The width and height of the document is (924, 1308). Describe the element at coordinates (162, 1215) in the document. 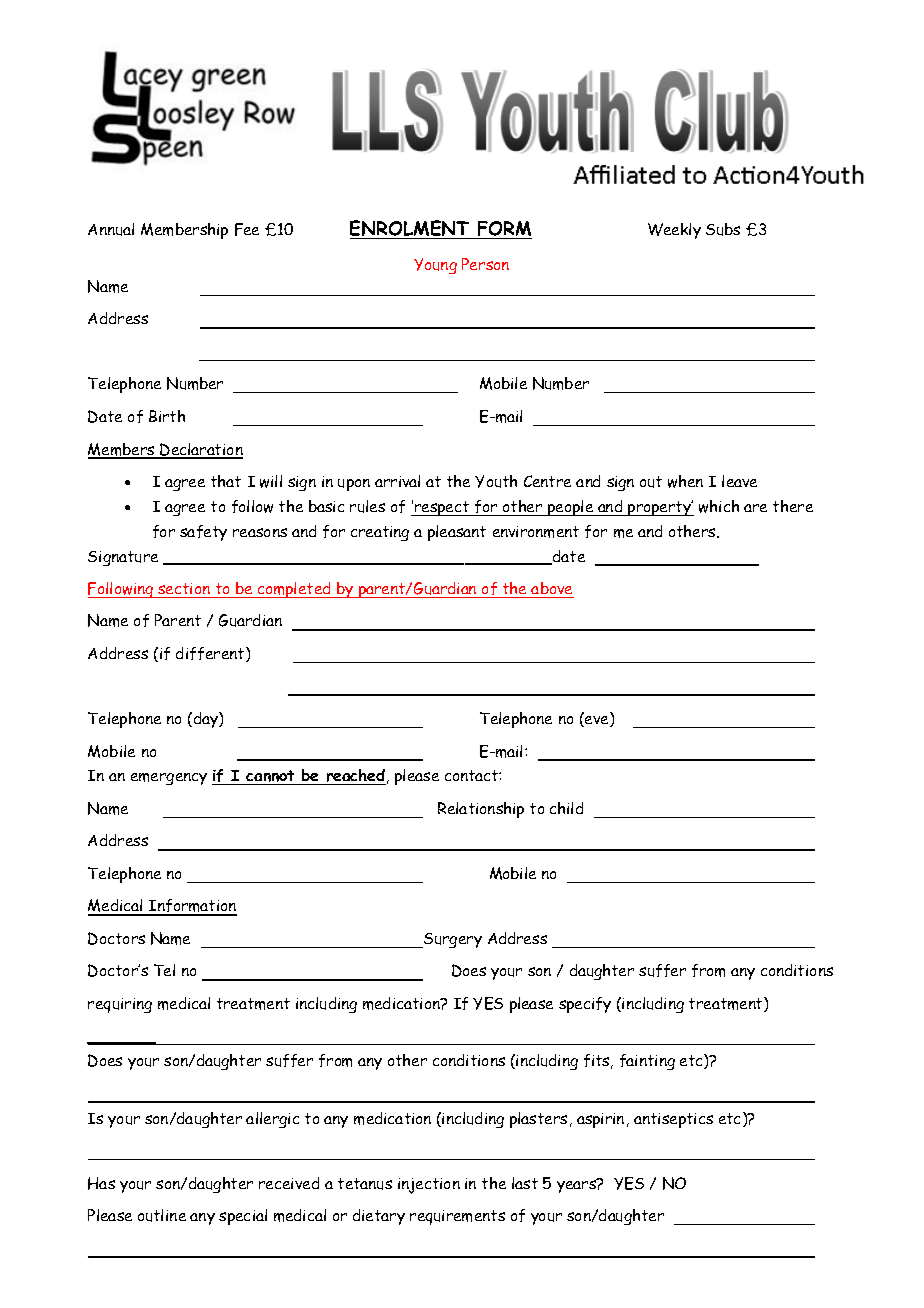

I see `outline` at that location.
